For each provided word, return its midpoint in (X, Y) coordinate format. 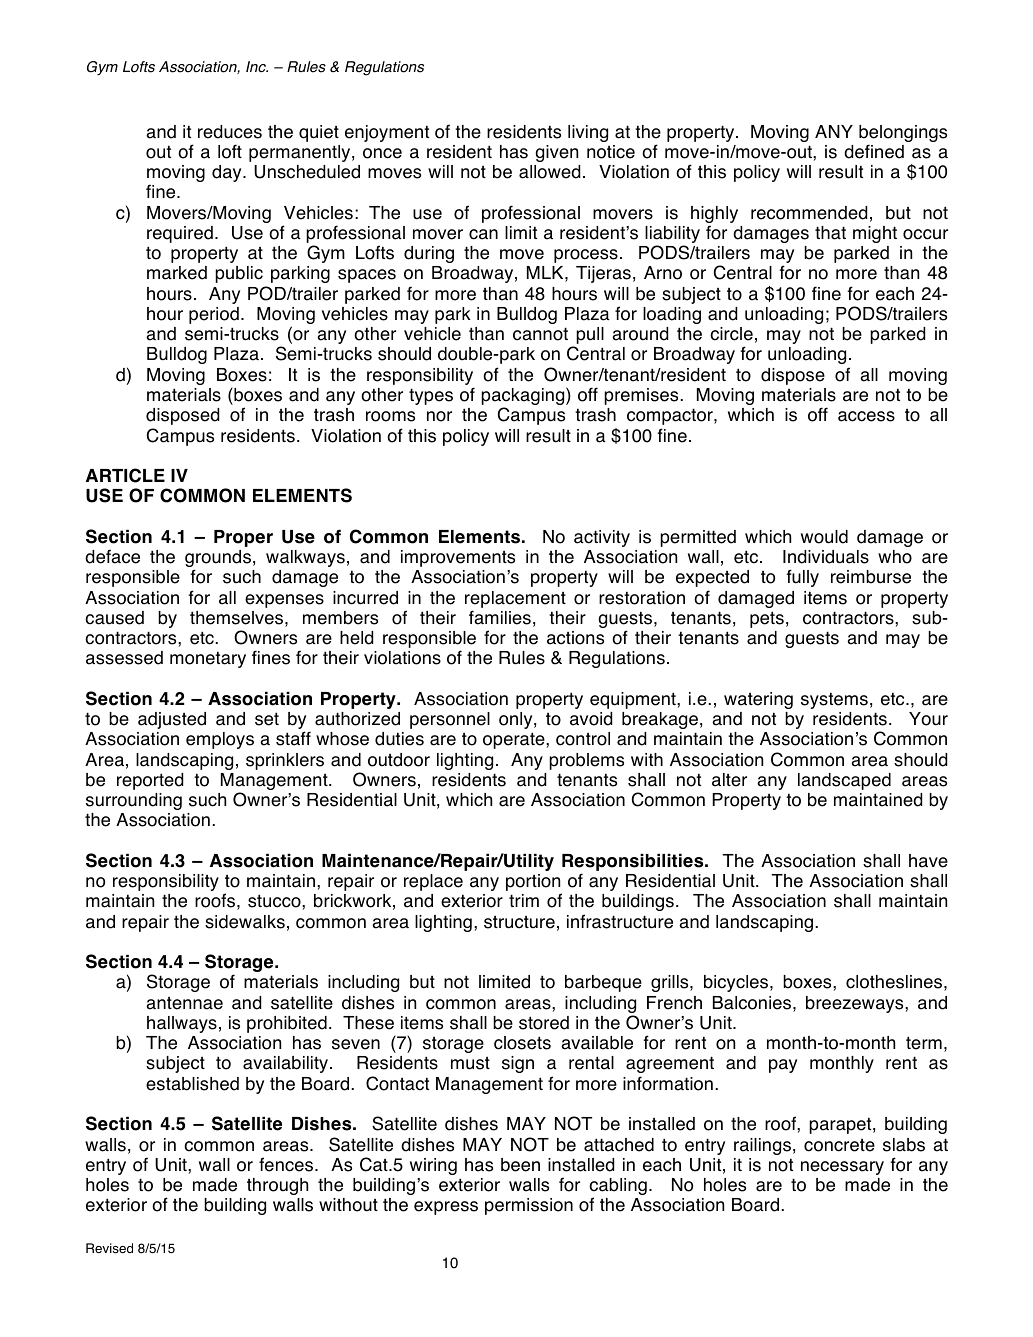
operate (515, 740)
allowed (549, 172)
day (228, 173)
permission (529, 1206)
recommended (809, 213)
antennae (184, 1003)
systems (834, 700)
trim (524, 900)
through (277, 1186)
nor (439, 416)
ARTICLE (125, 475)
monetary (208, 659)
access (866, 416)
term (924, 1043)
